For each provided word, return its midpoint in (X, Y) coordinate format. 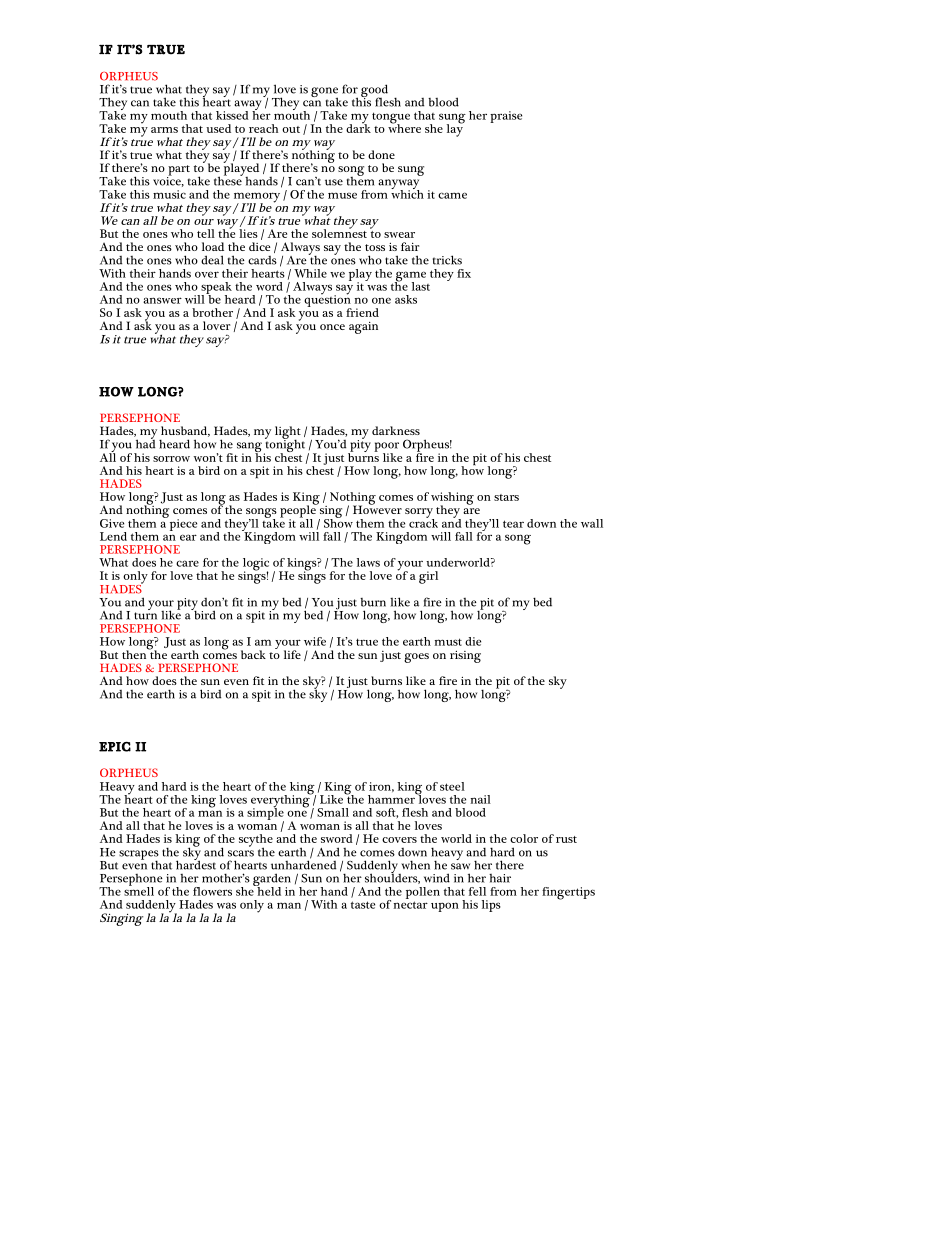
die (473, 641)
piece (182, 524)
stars (506, 497)
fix (464, 273)
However (377, 508)
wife (315, 641)
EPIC (115, 747)
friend (362, 312)
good (374, 92)
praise (506, 117)
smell (139, 890)
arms (164, 130)
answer (162, 300)
